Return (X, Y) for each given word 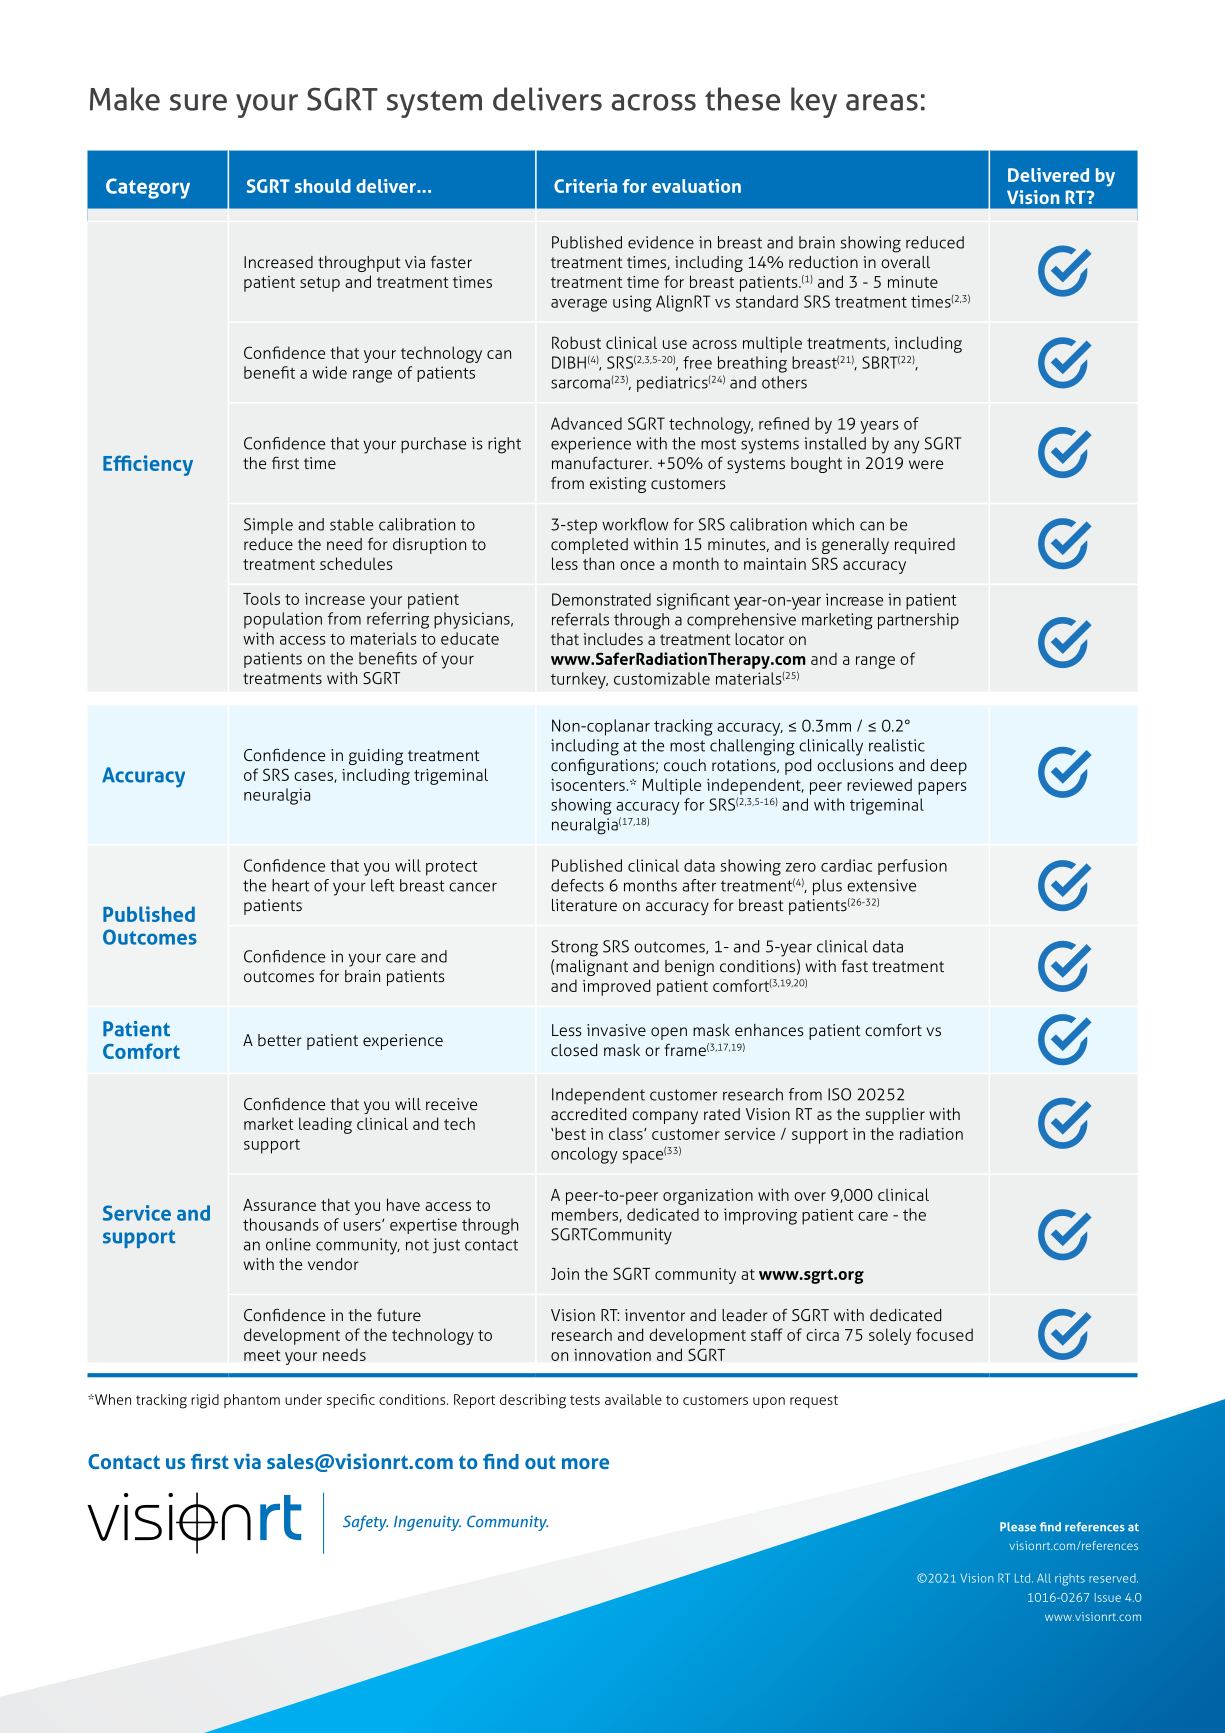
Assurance (279, 1205)
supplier (895, 1116)
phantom (252, 1401)
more (585, 1463)
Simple (268, 526)
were (926, 464)
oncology (584, 1155)
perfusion (912, 867)
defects (577, 885)
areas (882, 102)
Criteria (585, 186)
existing (618, 485)
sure (198, 102)
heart (290, 885)
